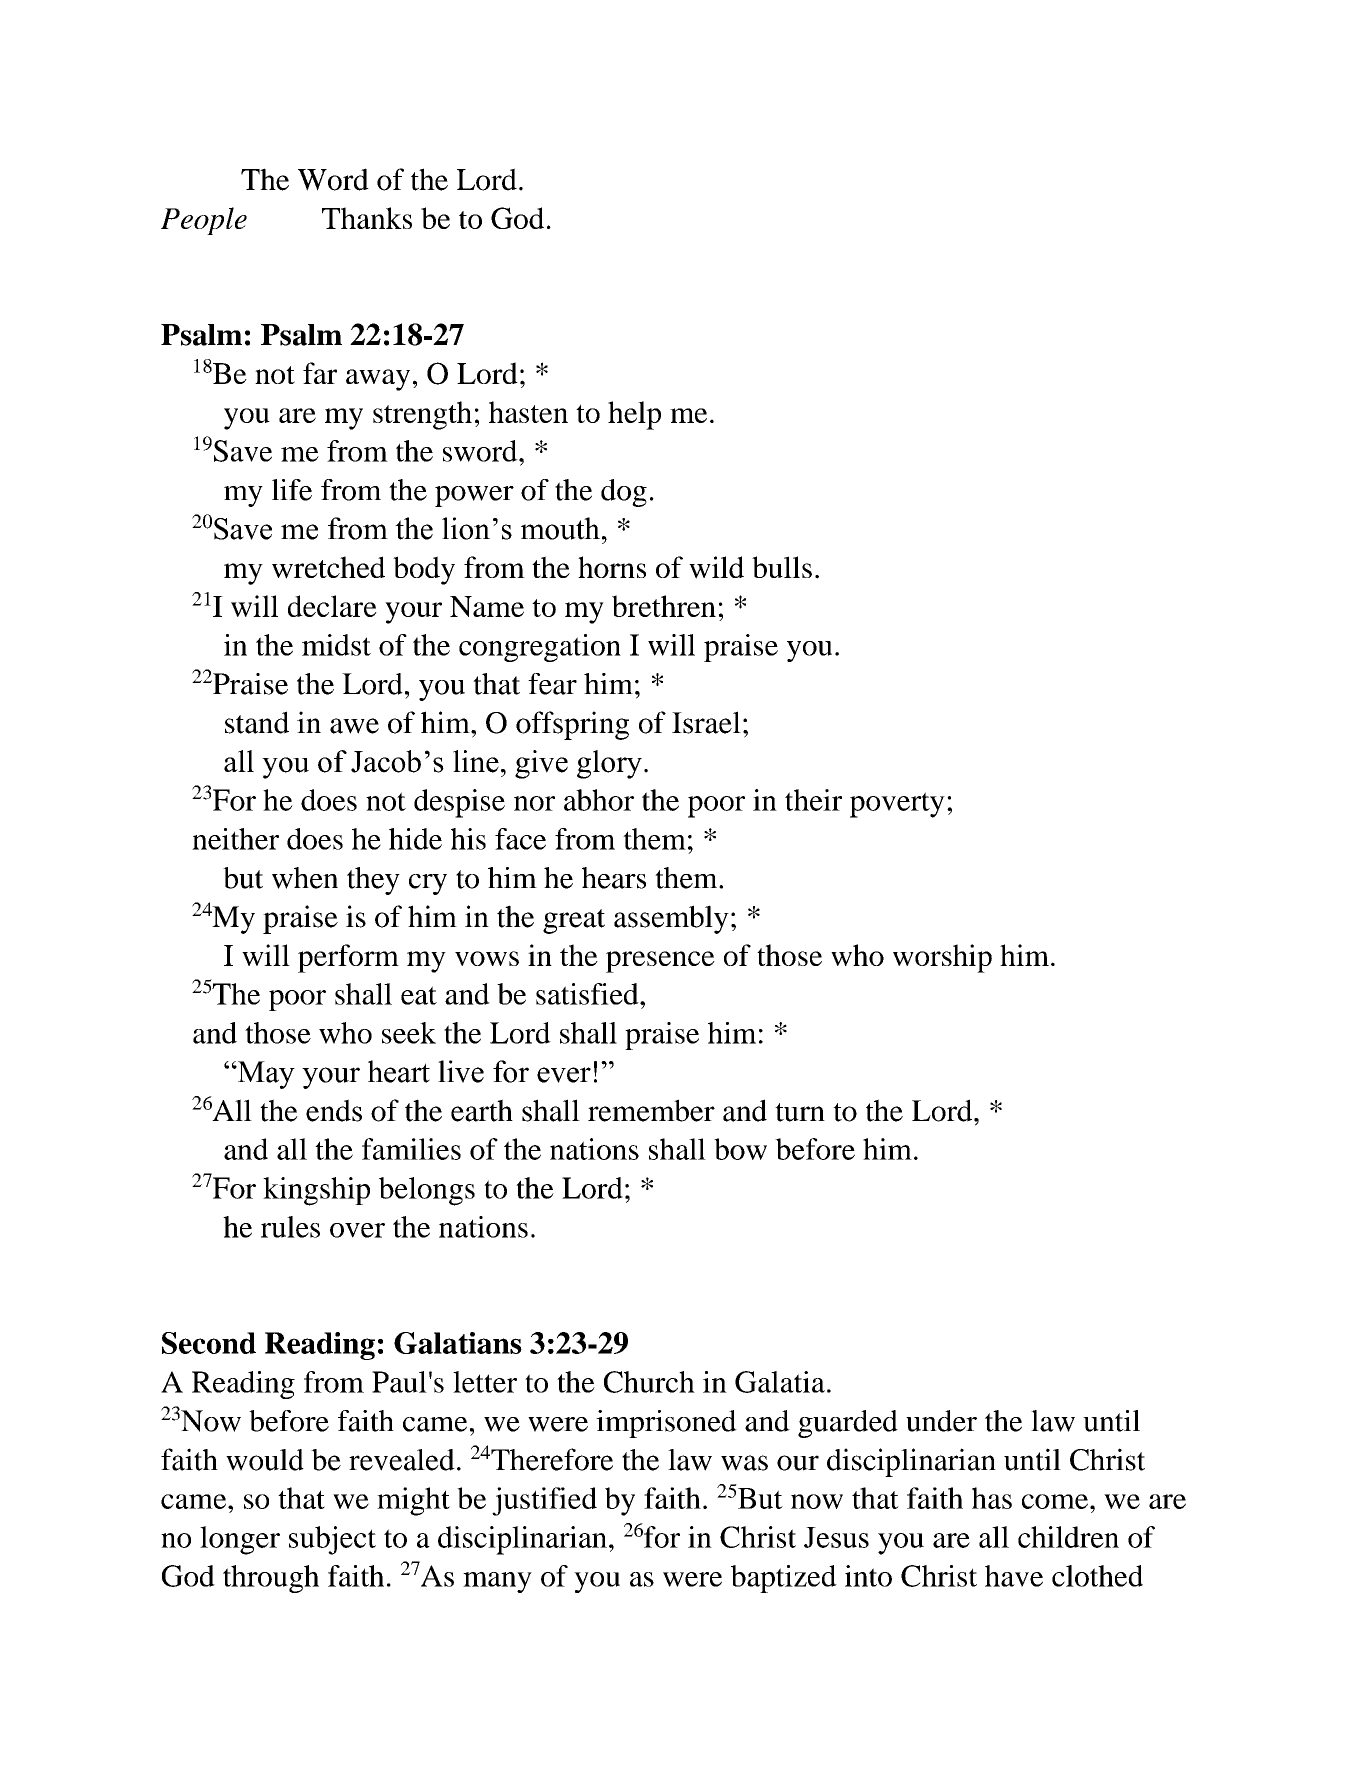 The image size is (1366, 1768). What do you see at coordinates (544, 1501) in the page?
I see `justified` at bounding box center [544, 1501].
